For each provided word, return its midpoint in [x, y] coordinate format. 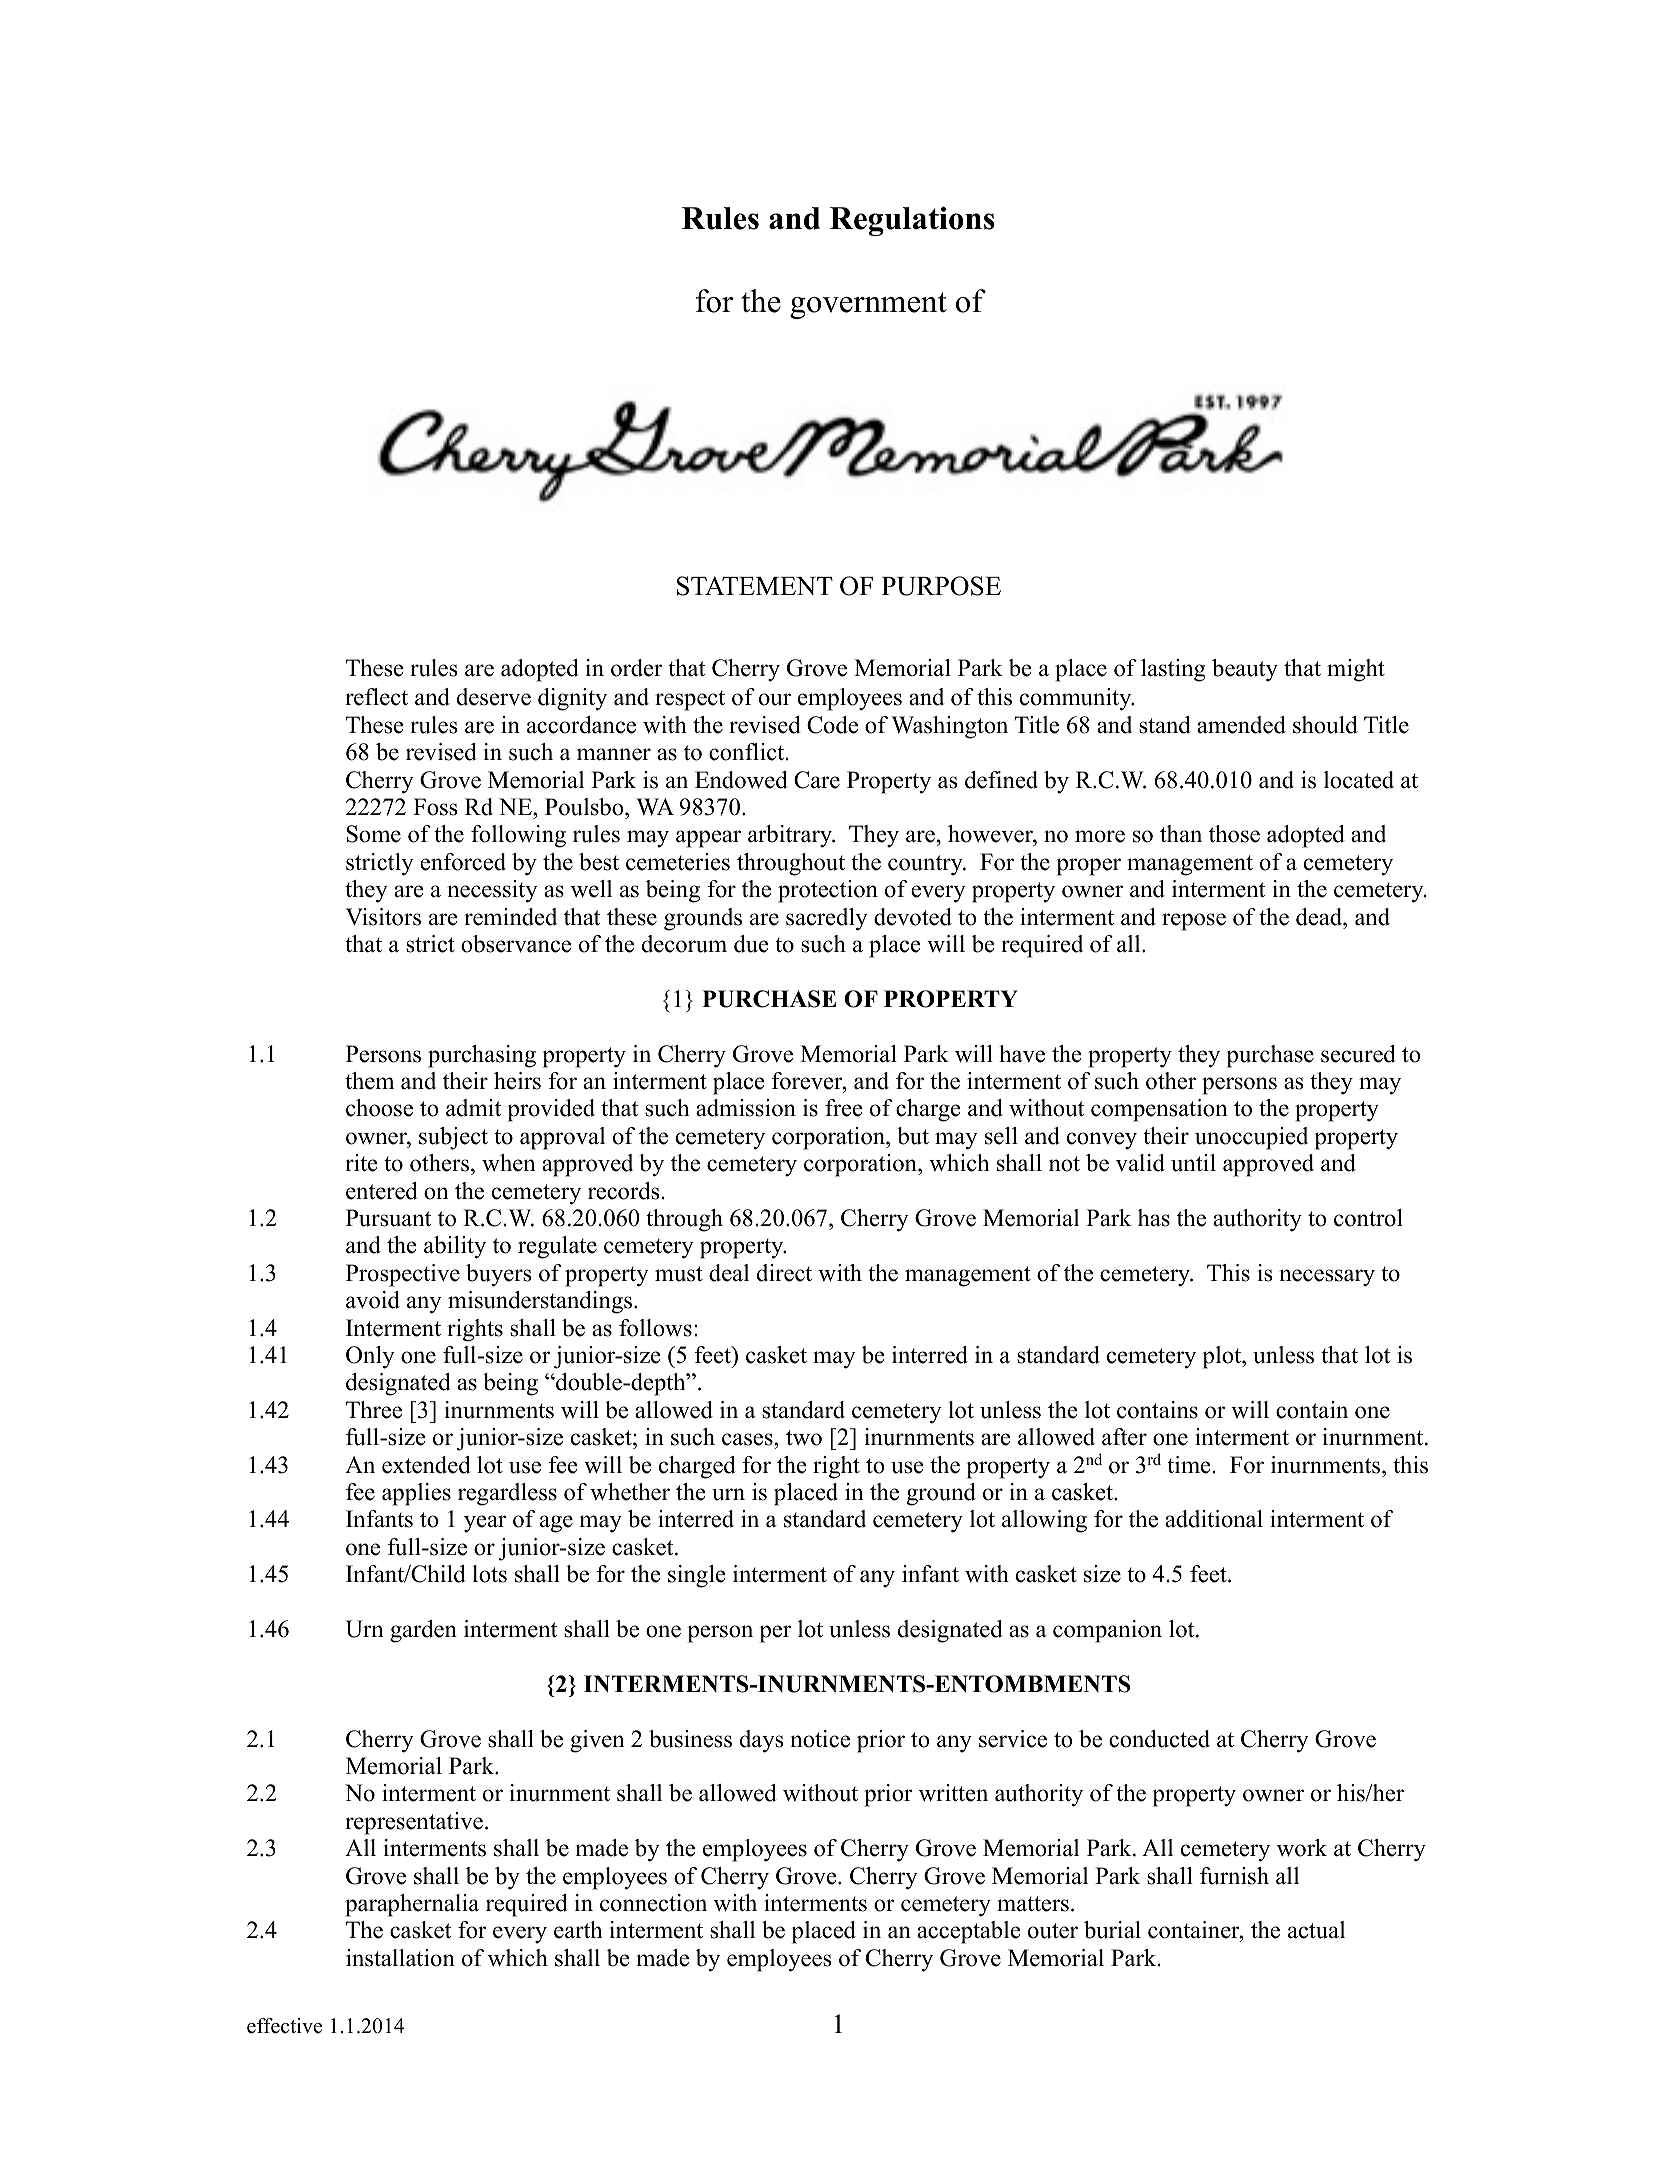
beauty [1245, 670]
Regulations [912, 221]
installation [400, 1958]
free [844, 1108]
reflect [376, 697]
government [868, 305]
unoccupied [1251, 1138]
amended [1241, 725]
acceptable [969, 1932]
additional [1214, 1519]
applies [416, 1494]
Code [832, 725]
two [804, 1438]
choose [379, 1108]
